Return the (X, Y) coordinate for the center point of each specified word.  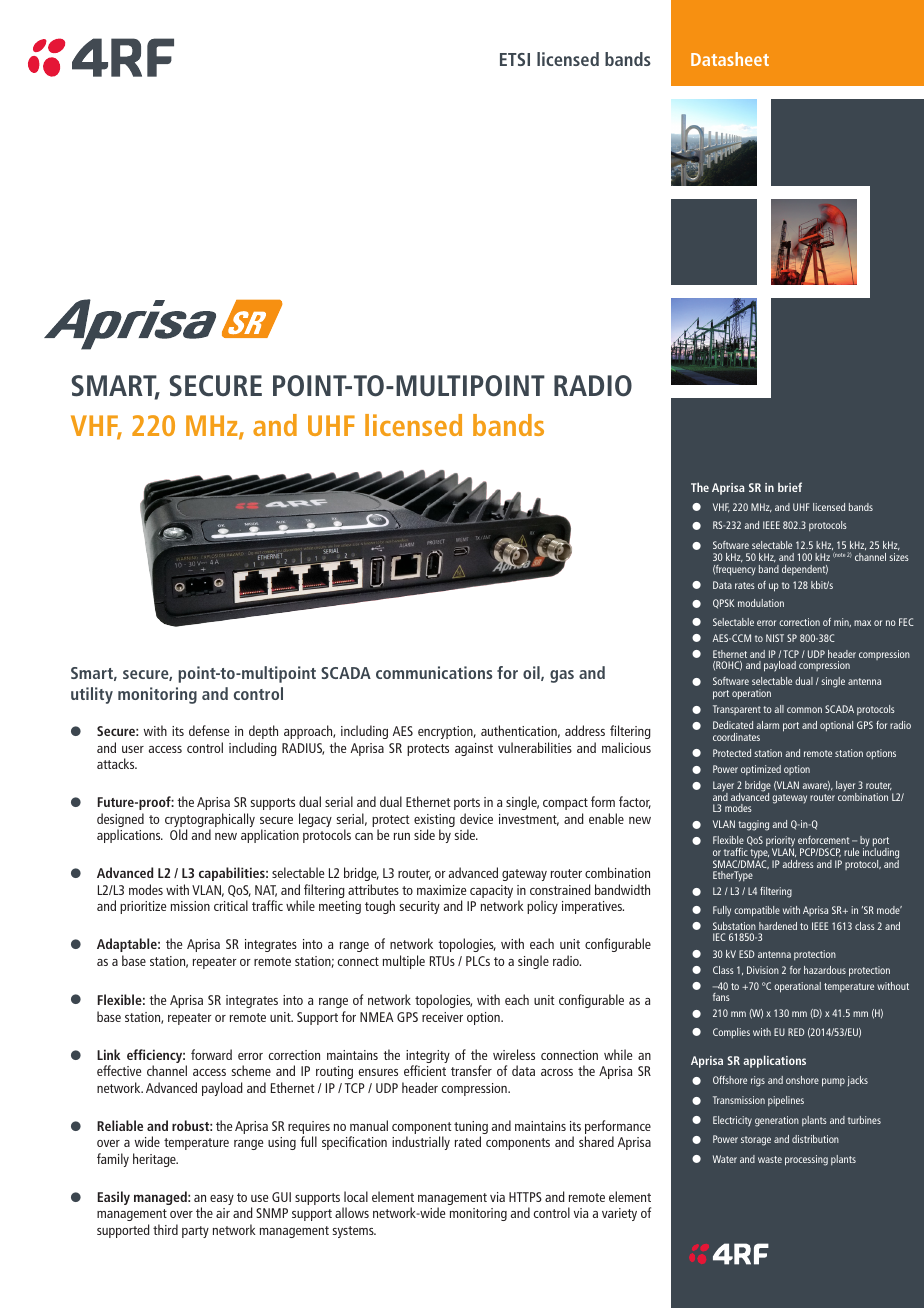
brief (790, 487)
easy (222, 1200)
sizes (899, 557)
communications (434, 672)
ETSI (515, 59)
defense (209, 730)
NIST (775, 638)
